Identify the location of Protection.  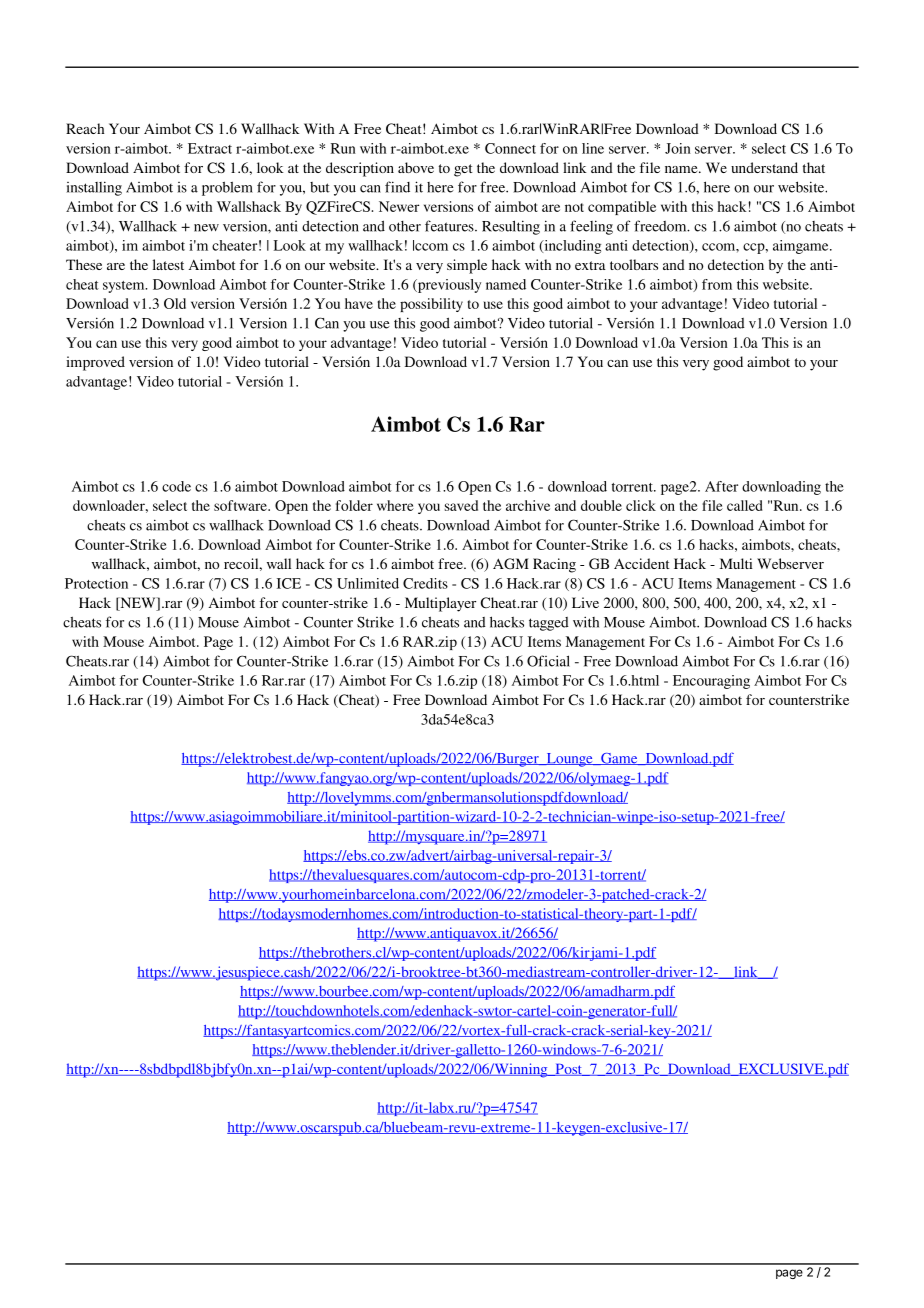
(96, 583).
